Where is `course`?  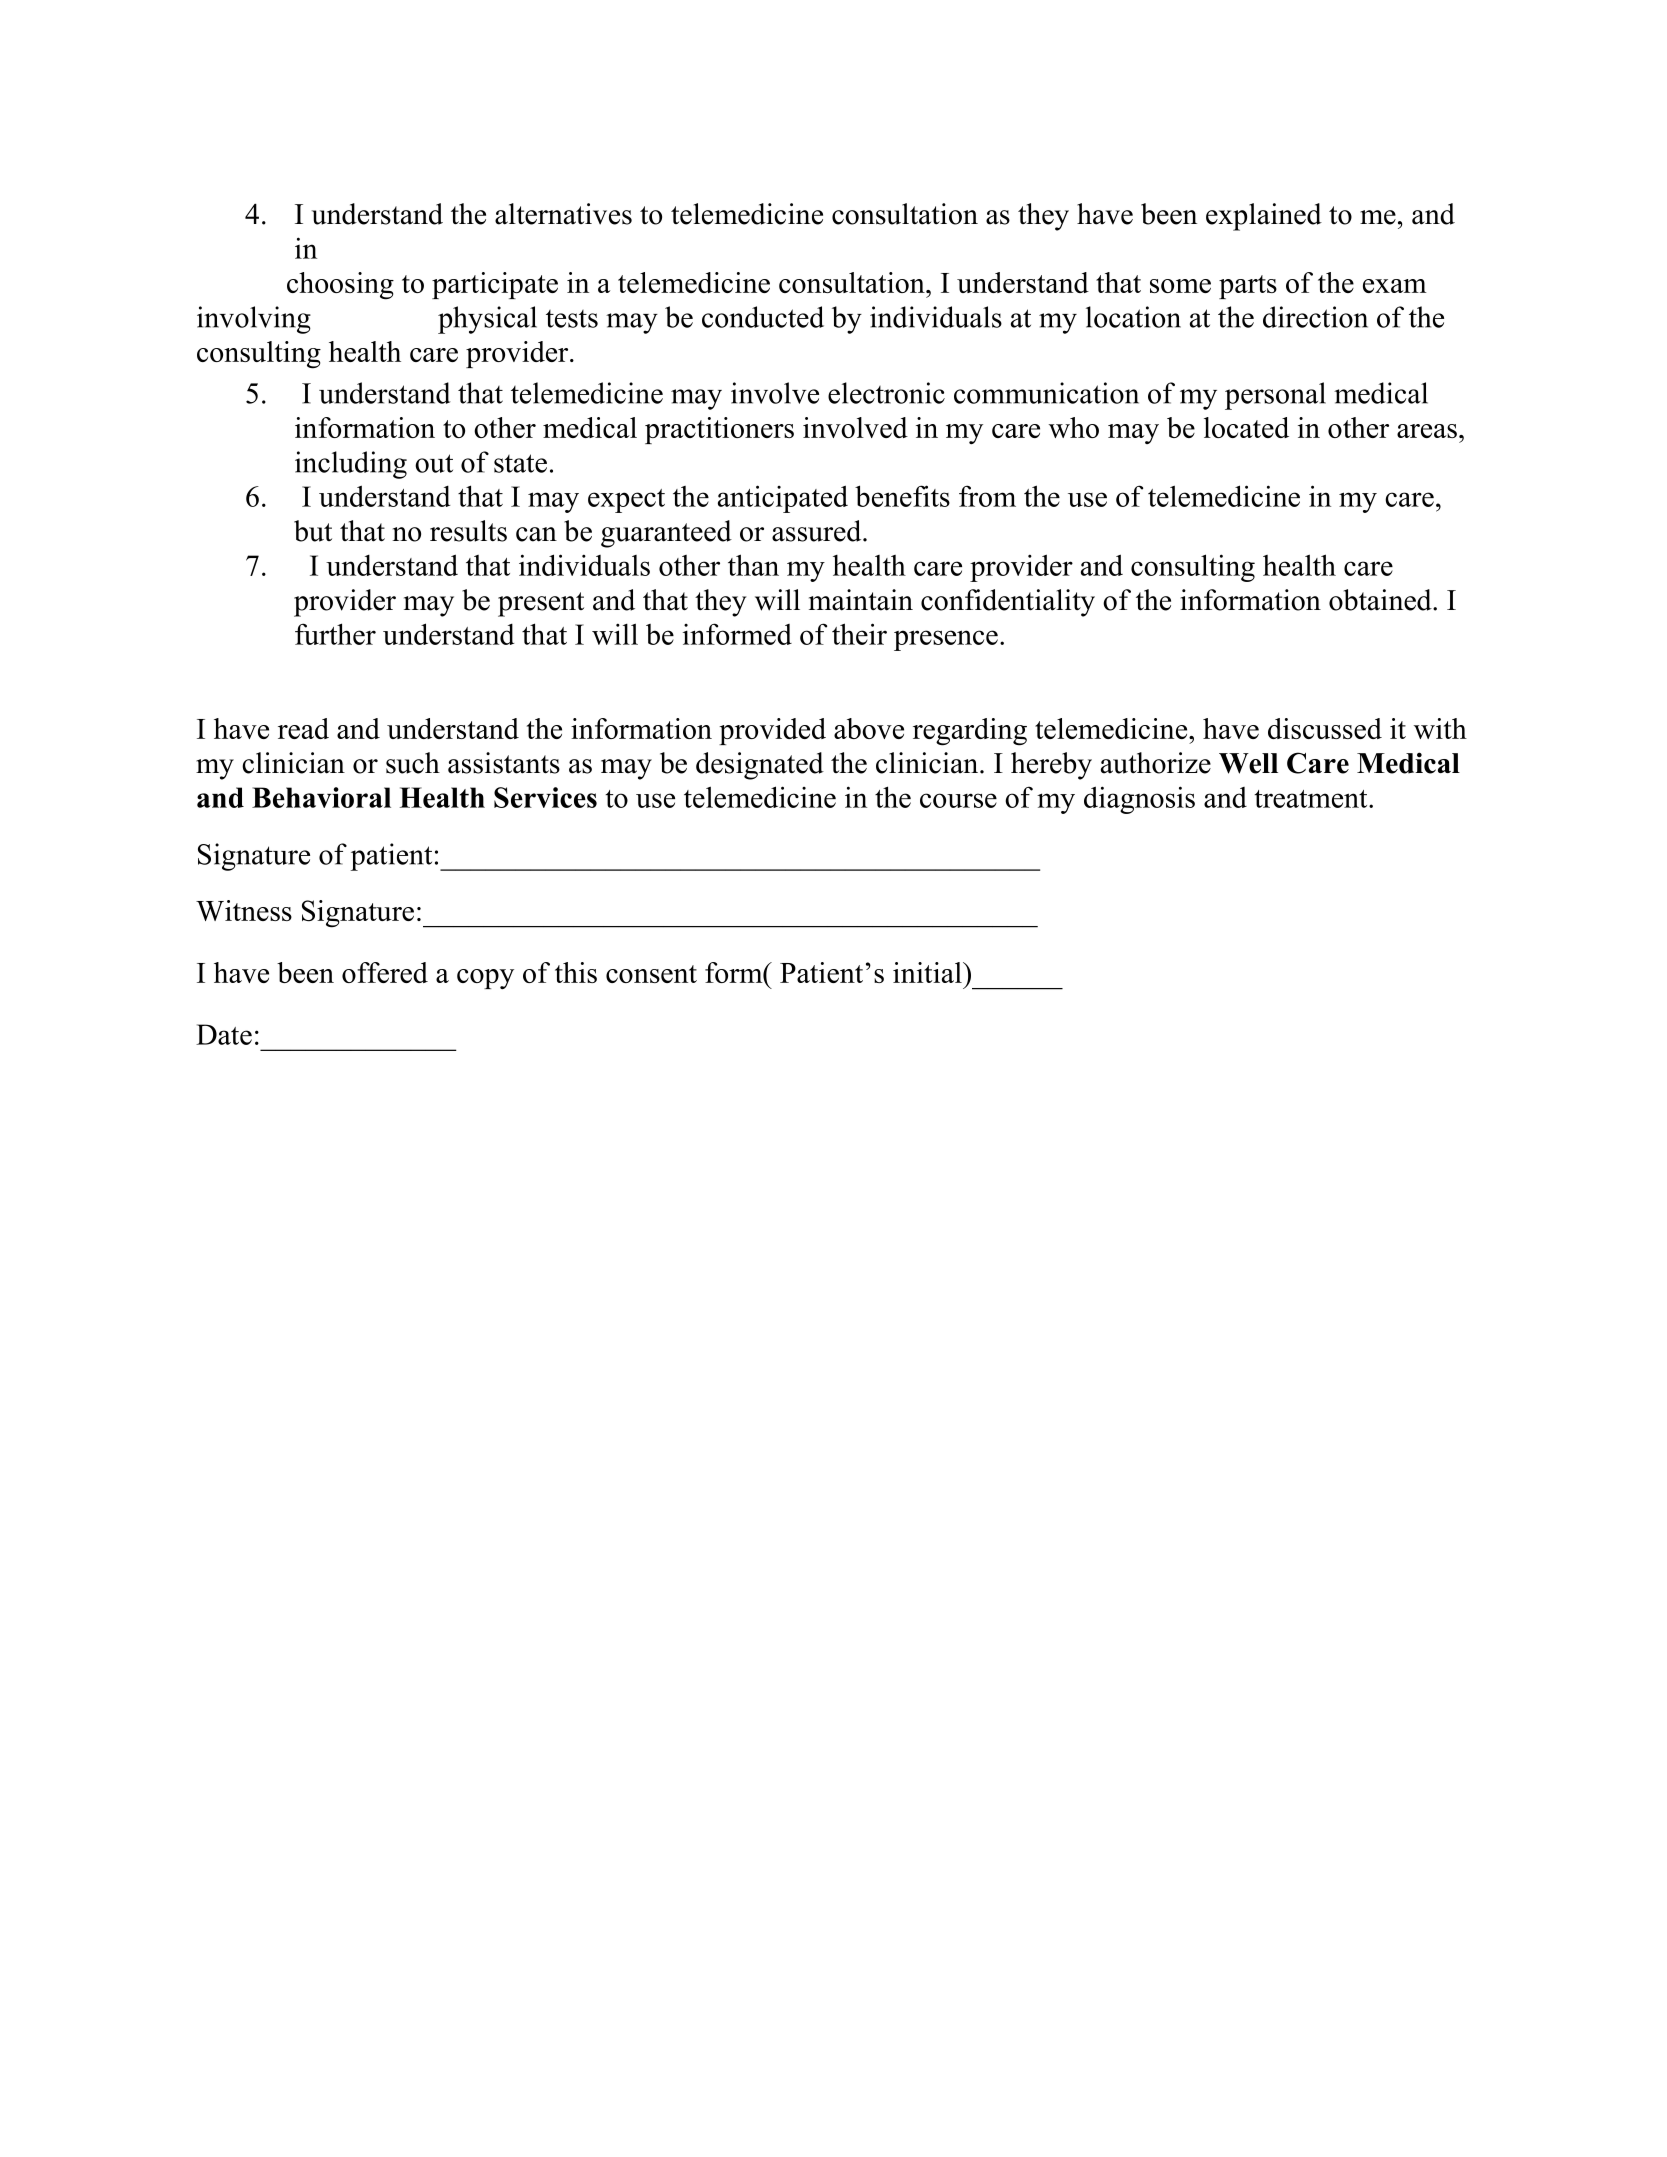
course is located at coordinates (958, 800).
